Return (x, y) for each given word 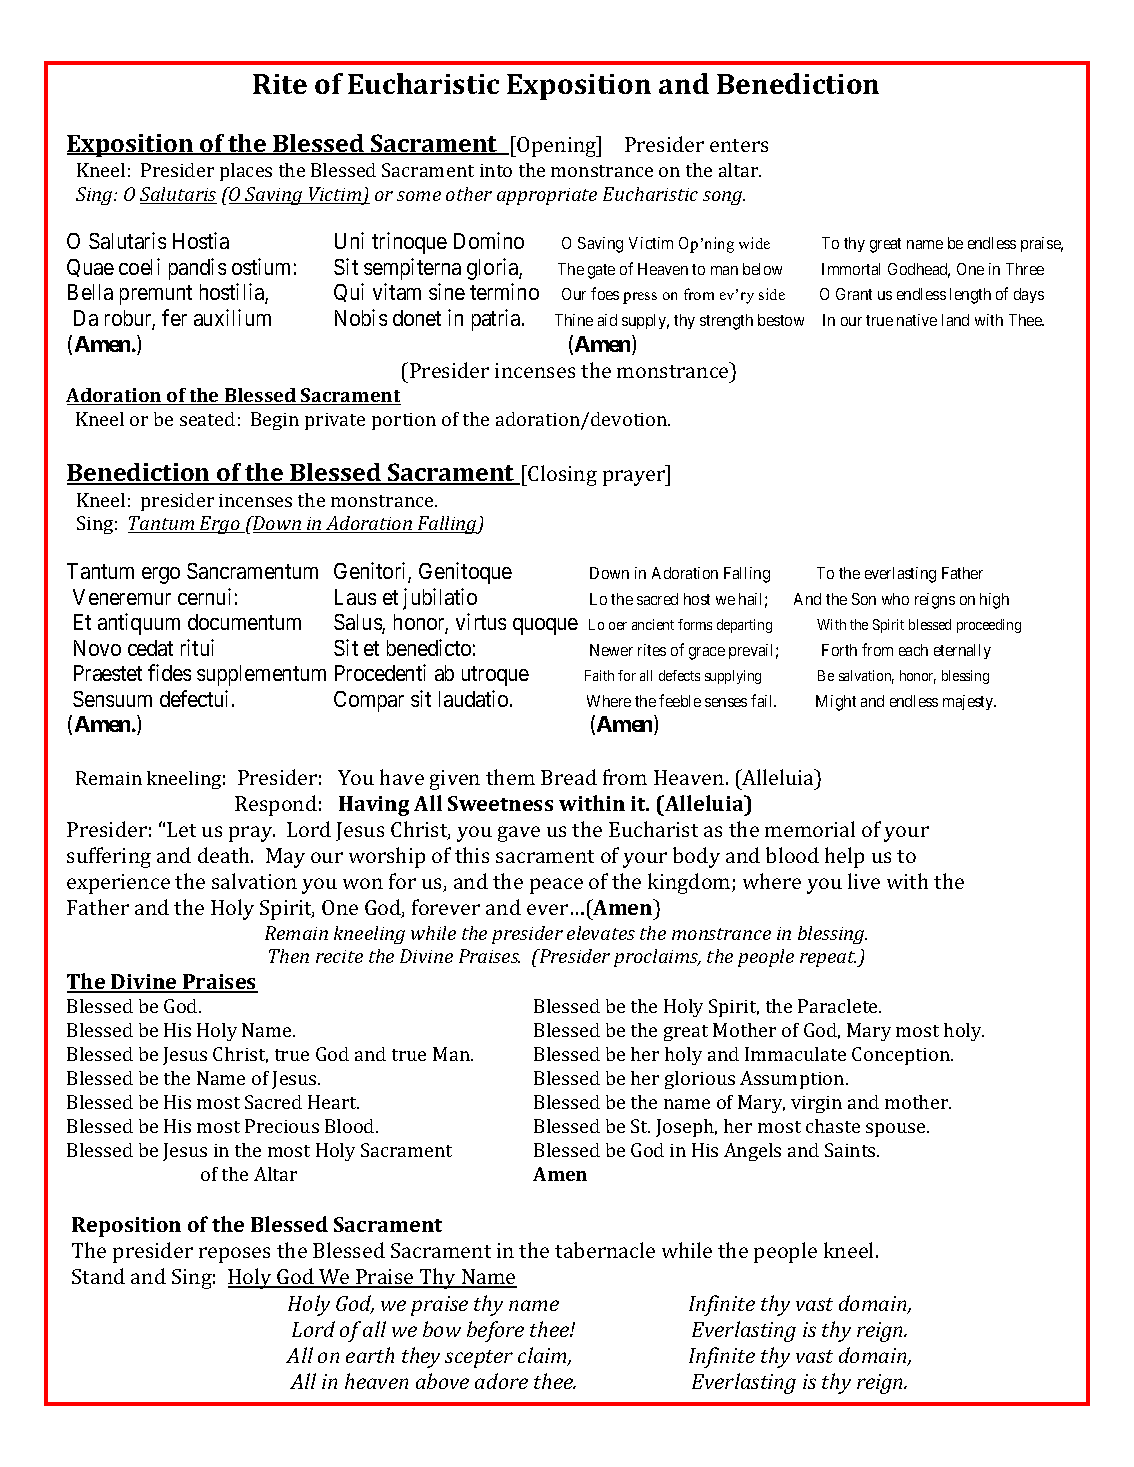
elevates (601, 933)
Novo (97, 648)
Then (289, 956)
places (246, 172)
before (495, 1331)
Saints (851, 1150)
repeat (829, 959)
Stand (98, 1276)
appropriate (547, 196)
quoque (545, 626)
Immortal (851, 269)
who (895, 599)
